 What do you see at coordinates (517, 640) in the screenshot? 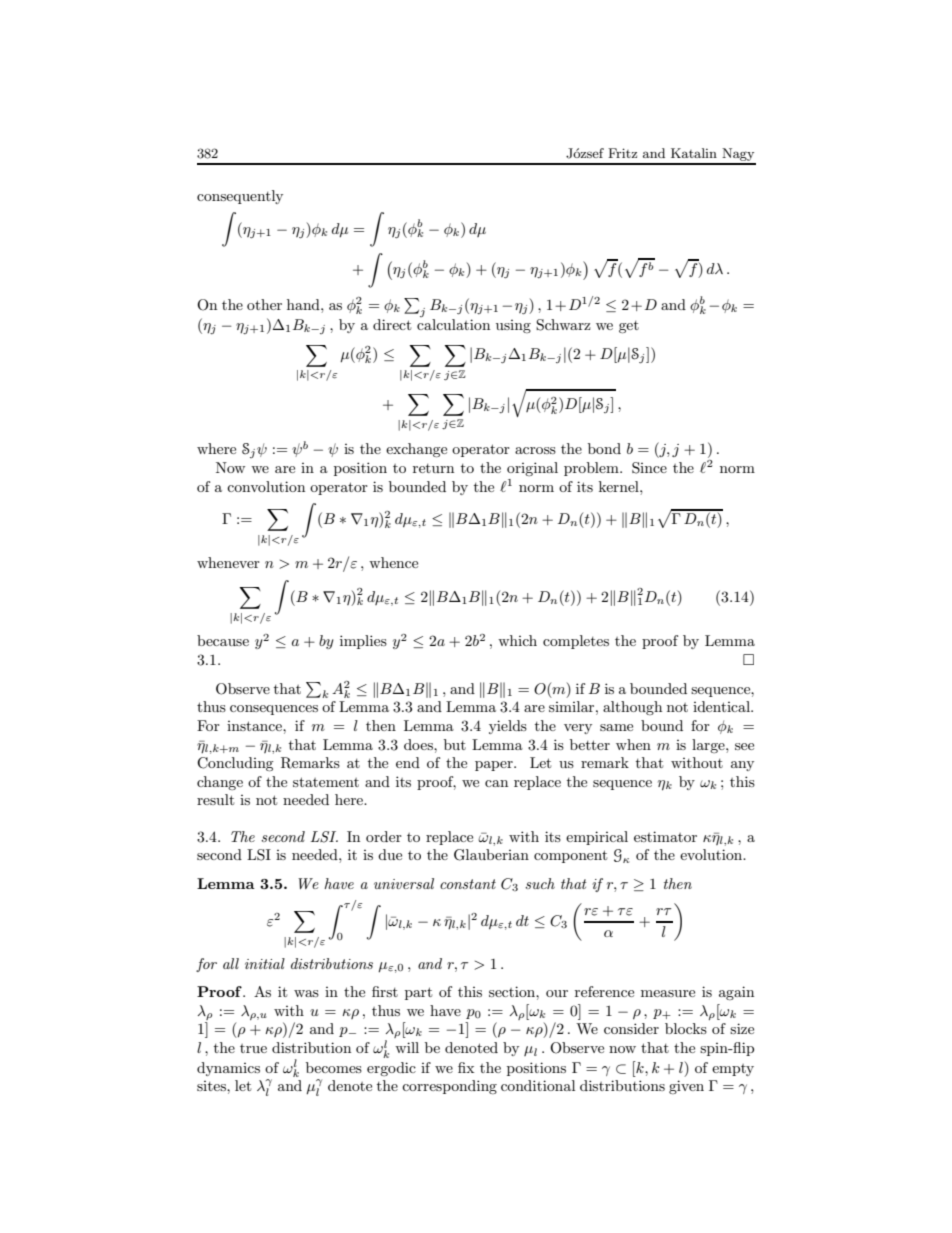
I see `which` at bounding box center [517, 640].
